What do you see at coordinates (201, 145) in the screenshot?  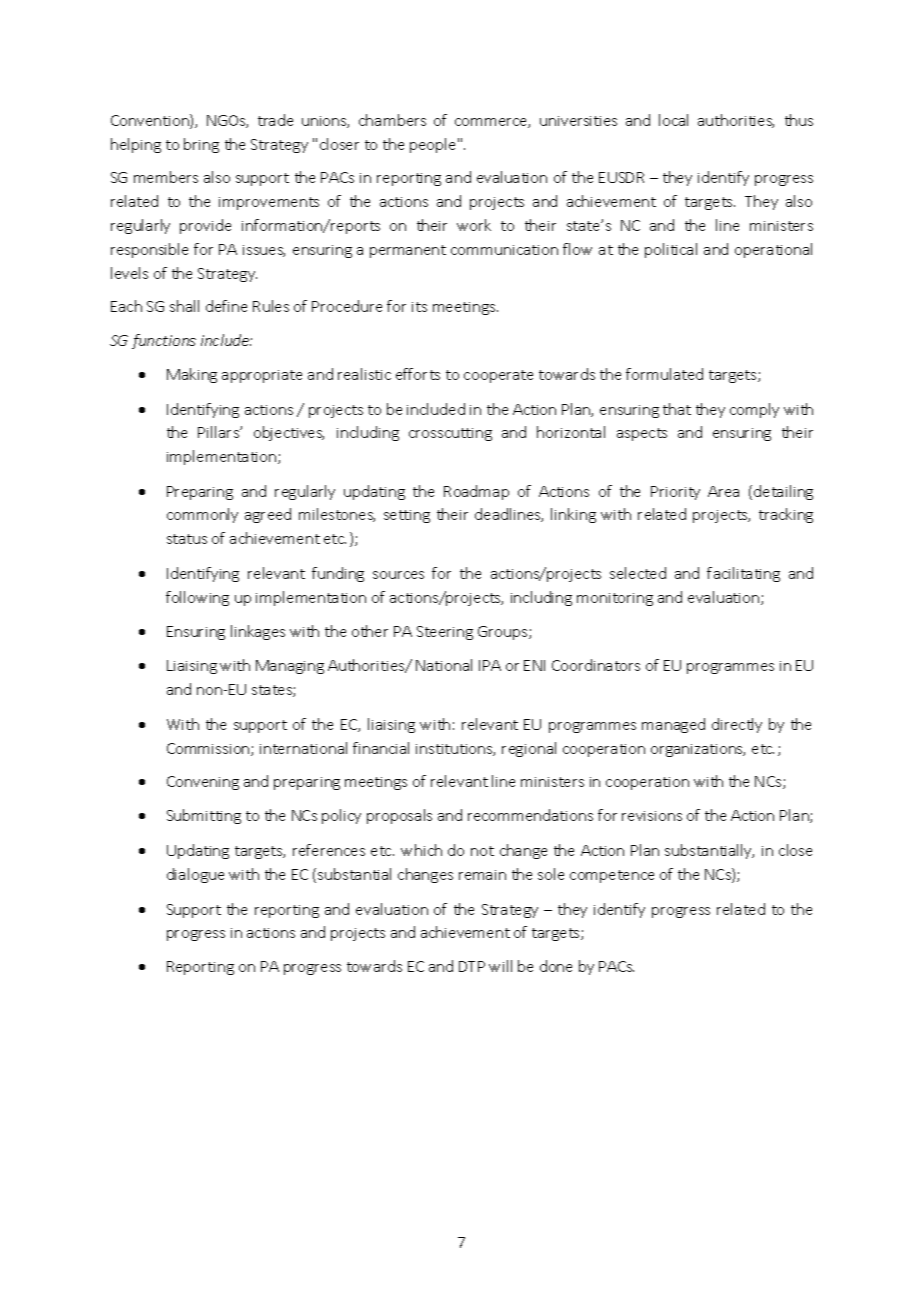 I see `bring` at bounding box center [201, 145].
